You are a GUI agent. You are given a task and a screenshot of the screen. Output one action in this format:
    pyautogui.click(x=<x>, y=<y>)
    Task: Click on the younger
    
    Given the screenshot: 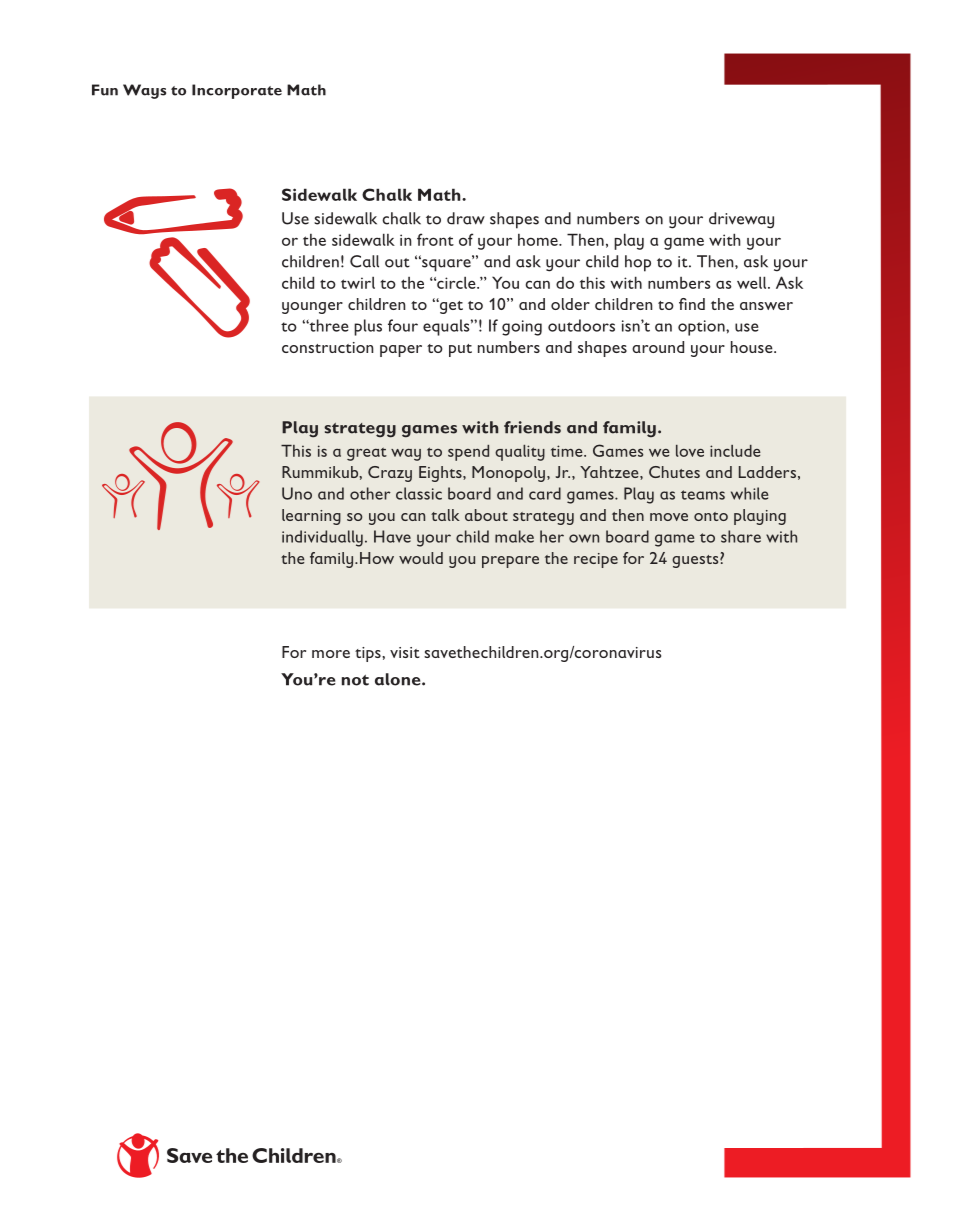 What is the action you would take?
    pyautogui.click(x=312, y=308)
